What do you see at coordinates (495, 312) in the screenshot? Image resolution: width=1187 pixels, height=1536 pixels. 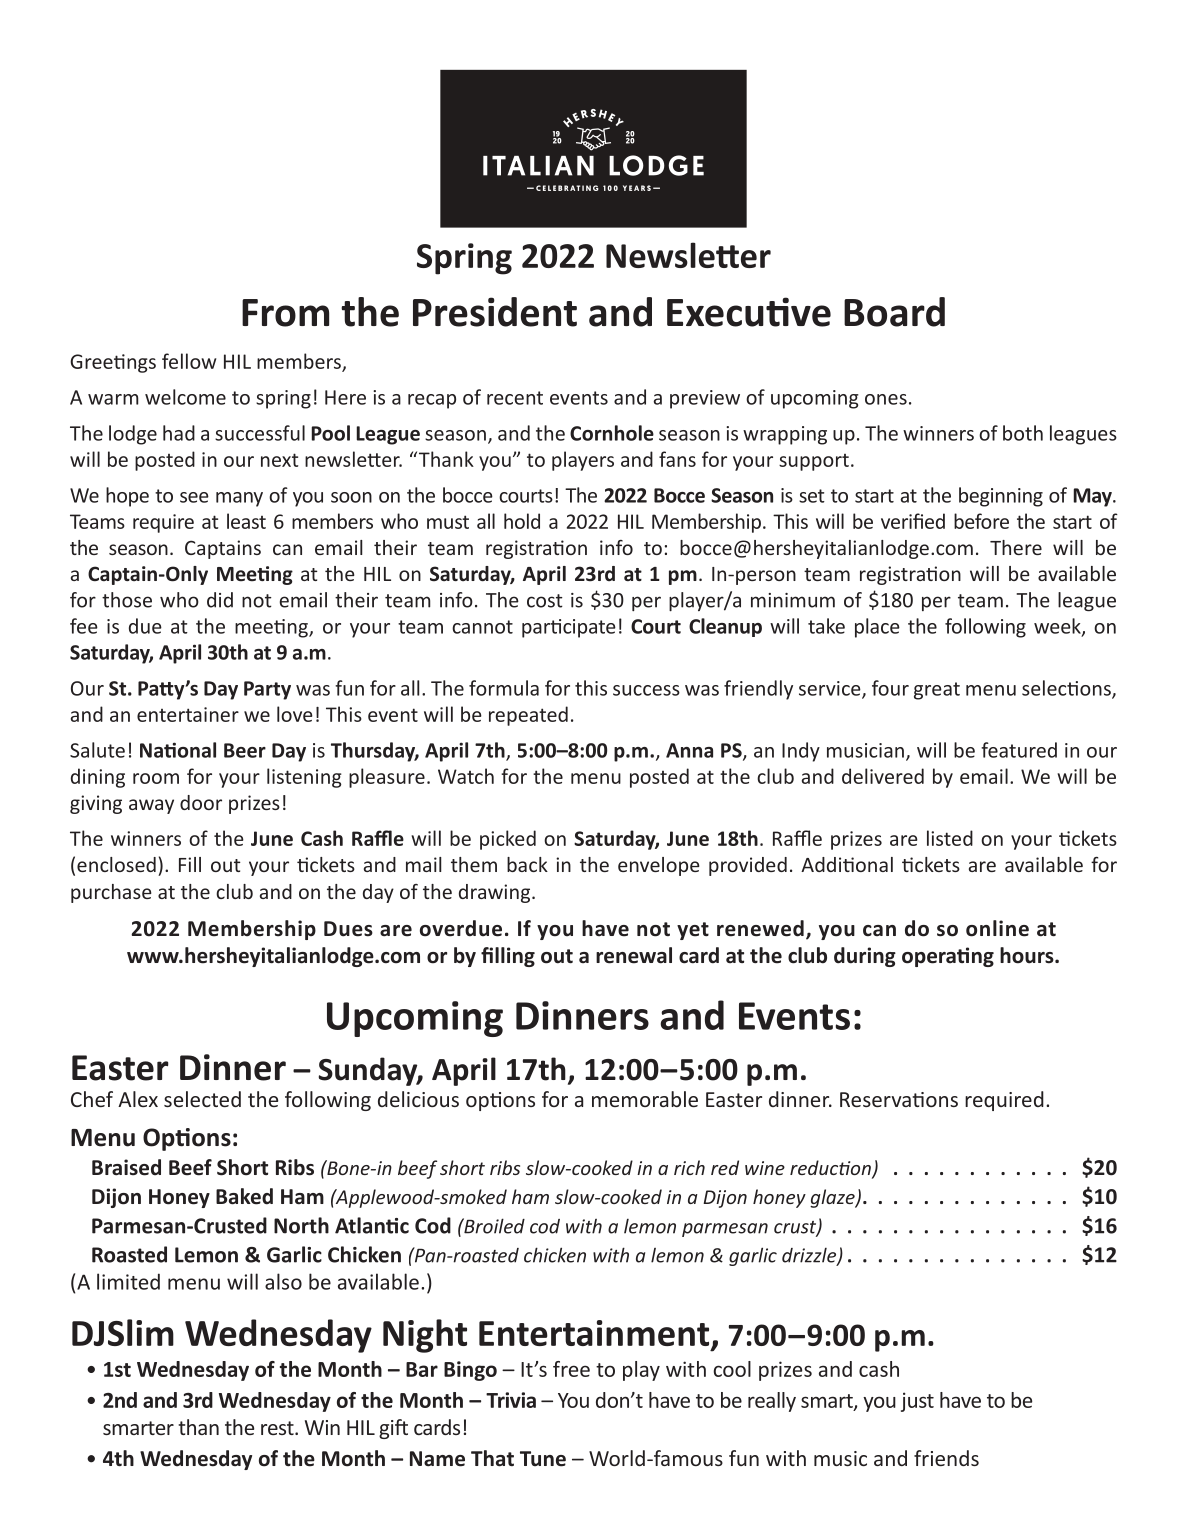 I see `President` at bounding box center [495, 312].
